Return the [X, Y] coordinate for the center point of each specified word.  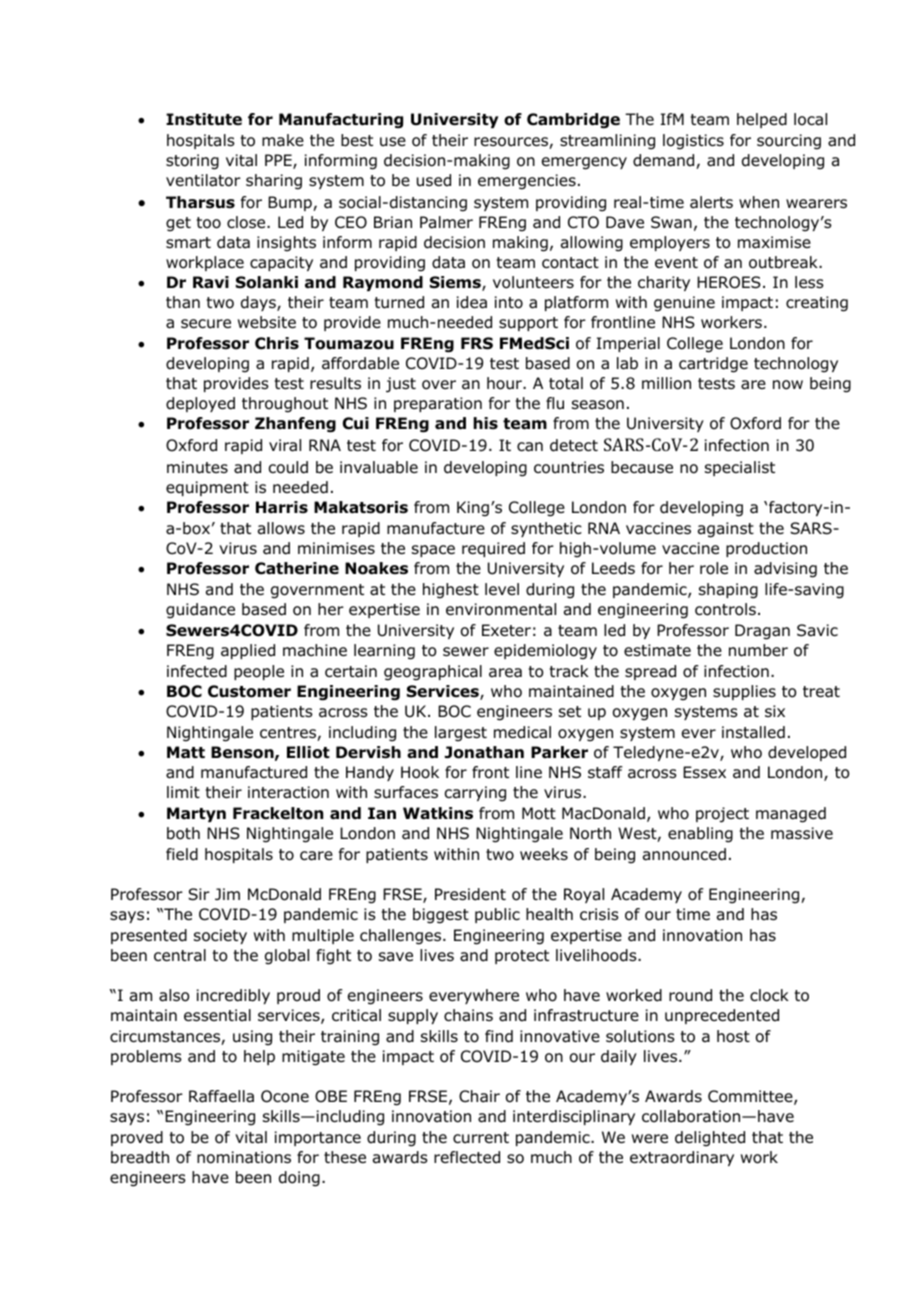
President [470, 894]
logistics [693, 142]
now [788, 385]
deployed [200, 404]
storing [192, 162]
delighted [710, 1139]
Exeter [506, 630]
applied [248, 651]
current [481, 1137]
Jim [227, 894]
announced [684, 854]
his [485, 423]
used [434, 180]
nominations [244, 1157]
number [758, 650]
